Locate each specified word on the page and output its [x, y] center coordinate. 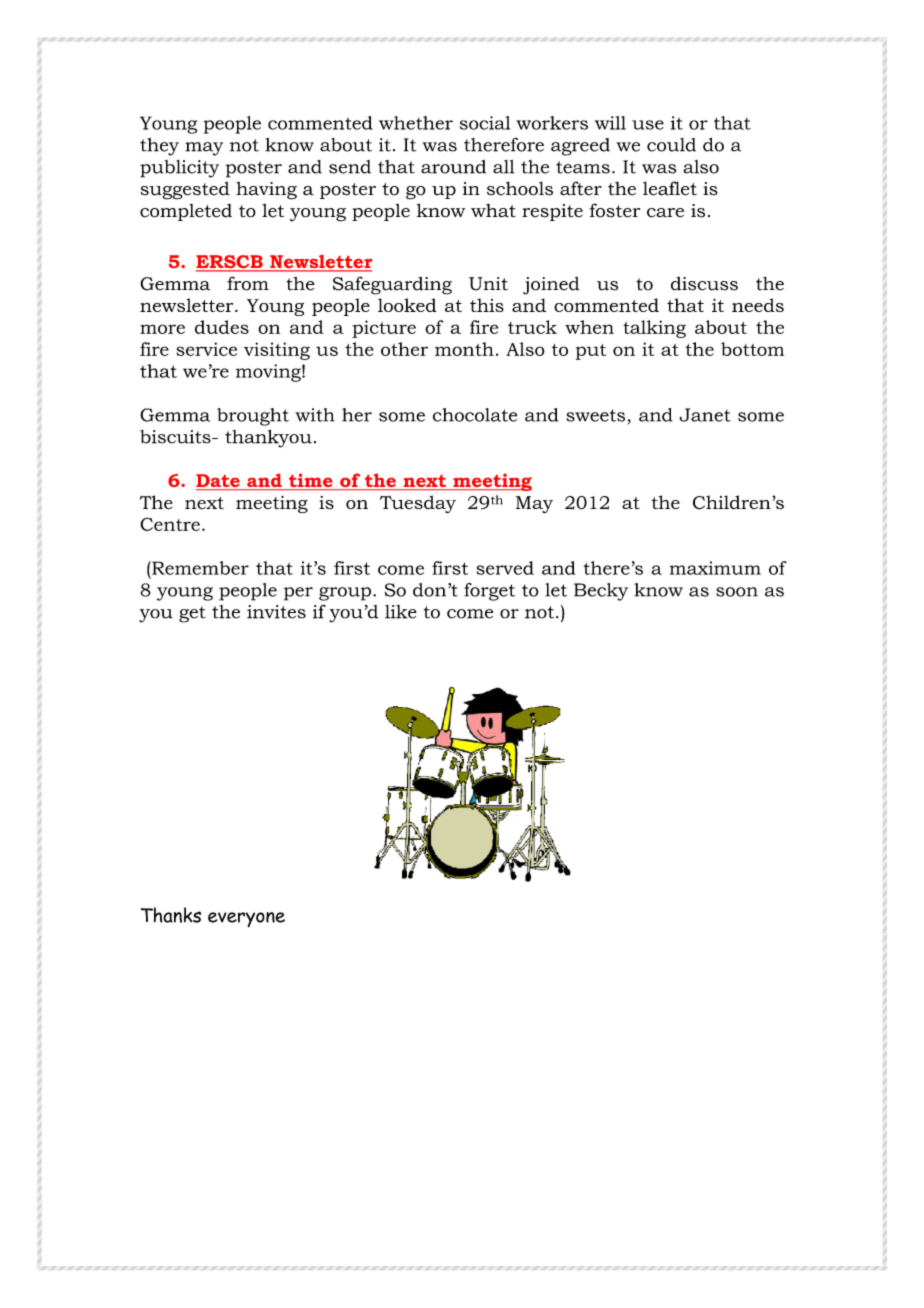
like [401, 612]
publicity [179, 169]
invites [276, 612]
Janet [705, 415]
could [671, 145]
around [453, 167]
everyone [246, 919]
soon [737, 592]
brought [253, 417]
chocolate [475, 415]
